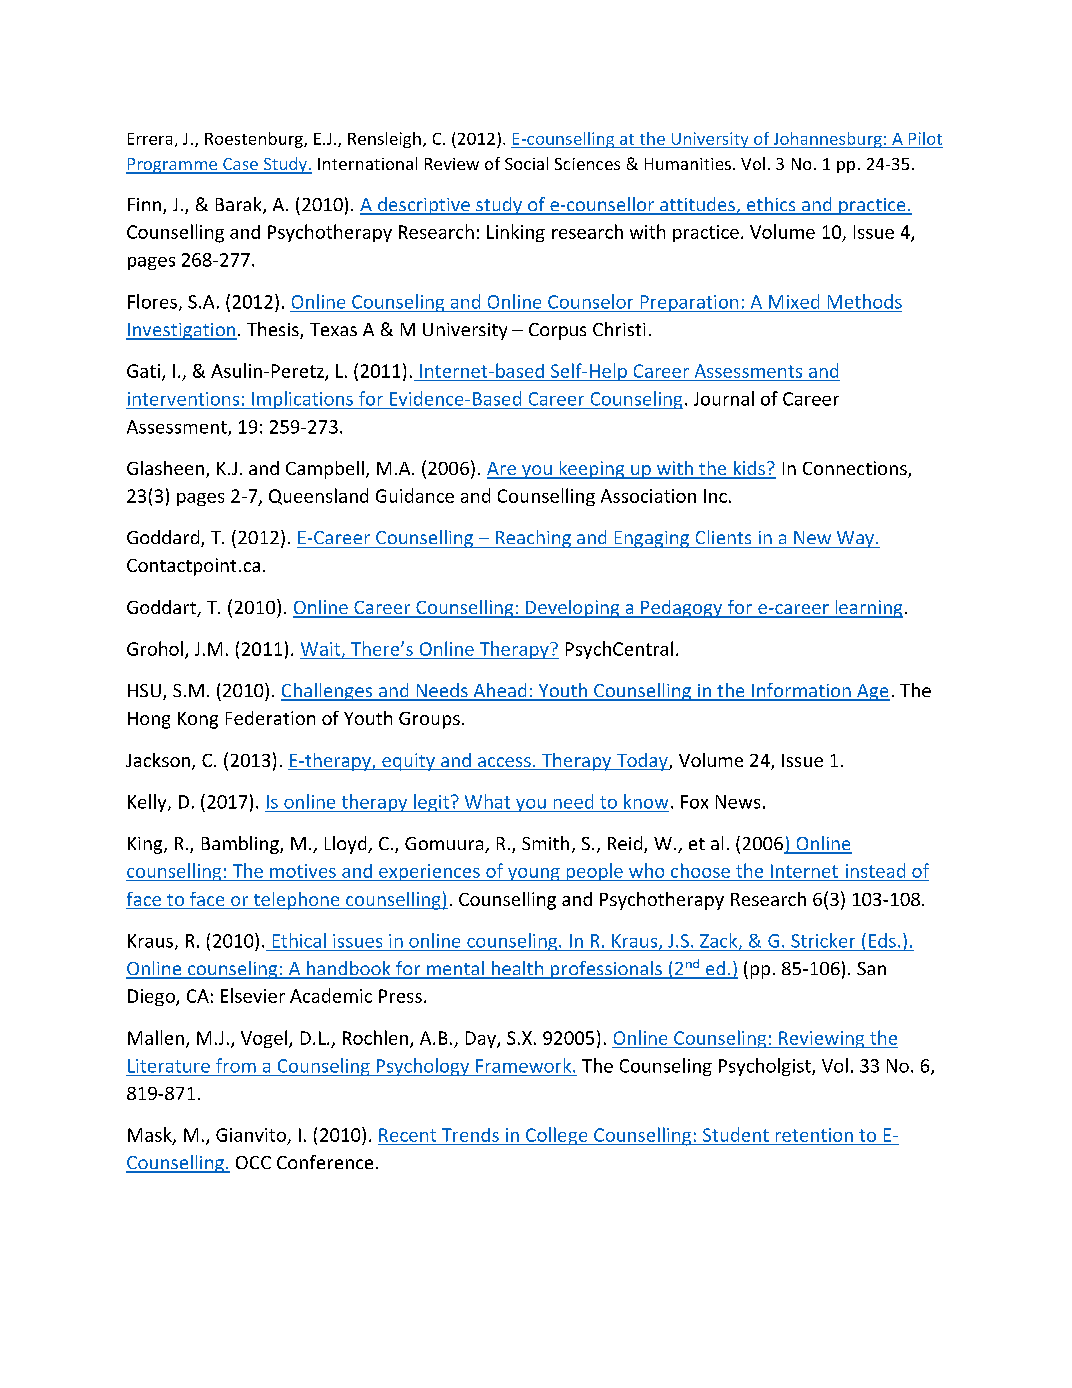 The image size is (1072, 1388). I want to click on Social, so click(526, 163).
